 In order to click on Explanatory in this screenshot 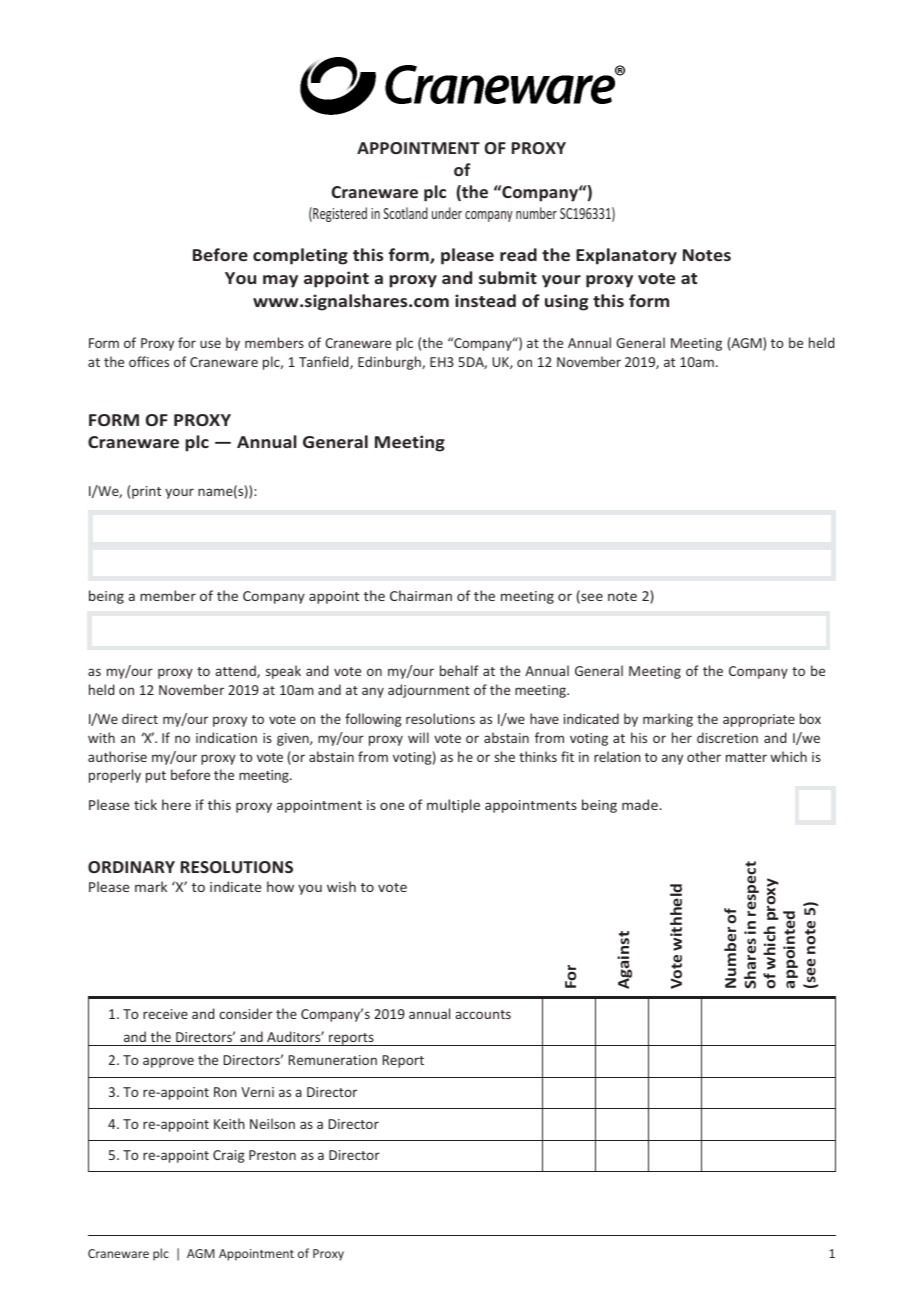, I will do `click(626, 256)`.
